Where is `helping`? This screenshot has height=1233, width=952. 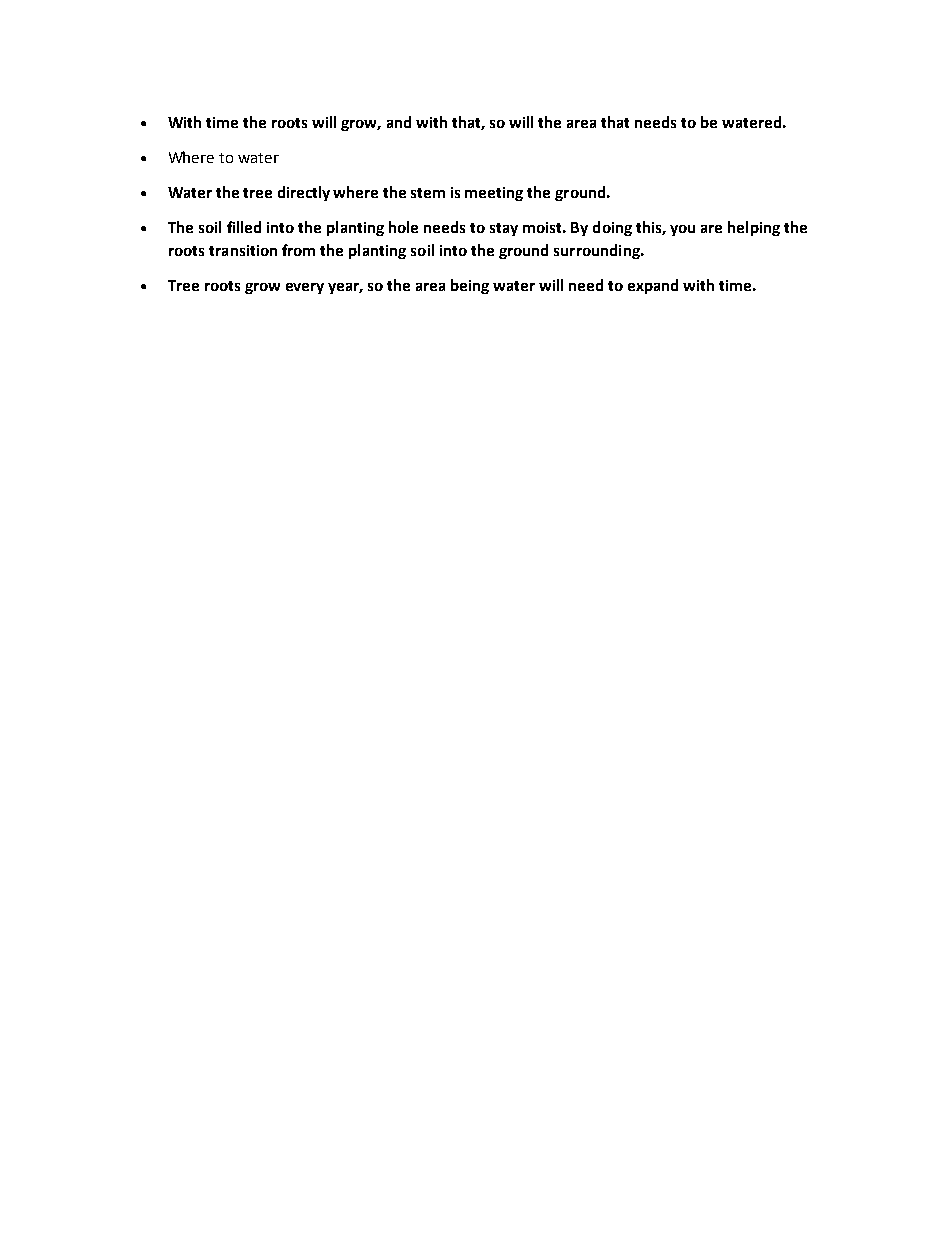 helping is located at coordinates (754, 228).
